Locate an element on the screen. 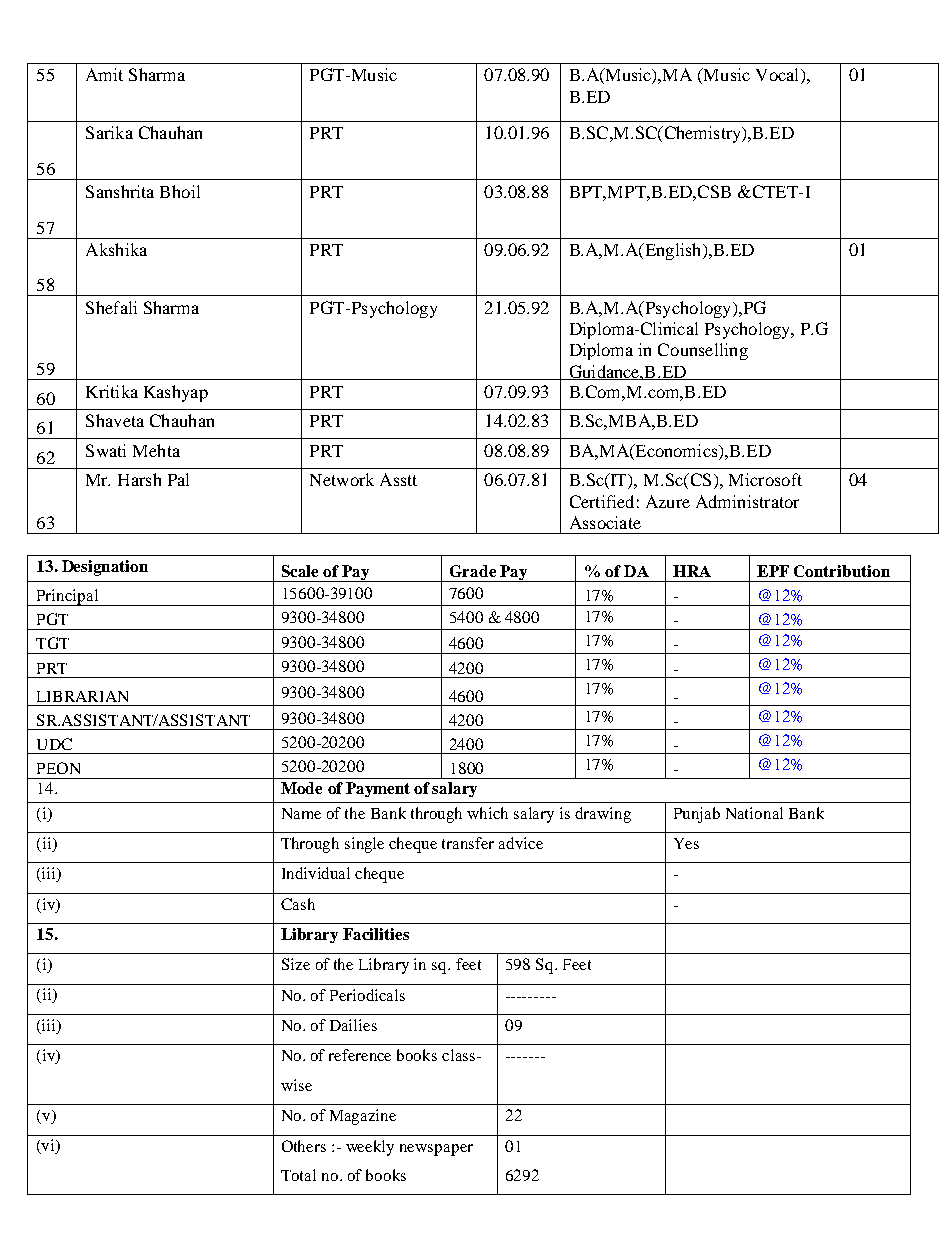  newspaper is located at coordinates (436, 1150).
